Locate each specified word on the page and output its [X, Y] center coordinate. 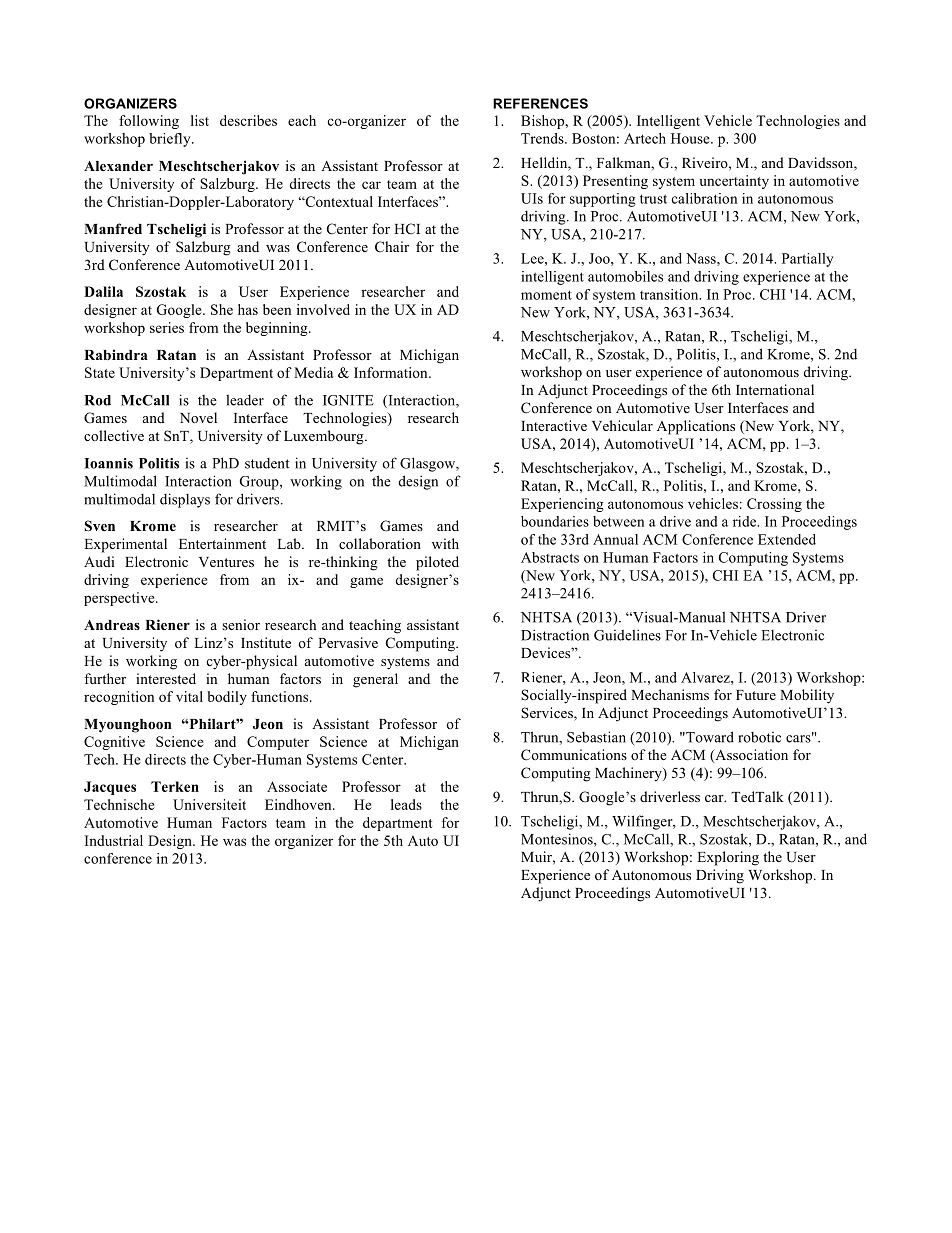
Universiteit [209, 804]
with [445, 543]
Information [392, 372]
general [375, 680]
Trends [543, 138]
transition [670, 294]
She [222, 309]
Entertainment [222, 543]
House [691, 138]
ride [746, 521]
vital [189, 696]
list [200, 120]
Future [756, 695]
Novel [198, 417]
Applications [696, 427]
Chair [392, 246]
